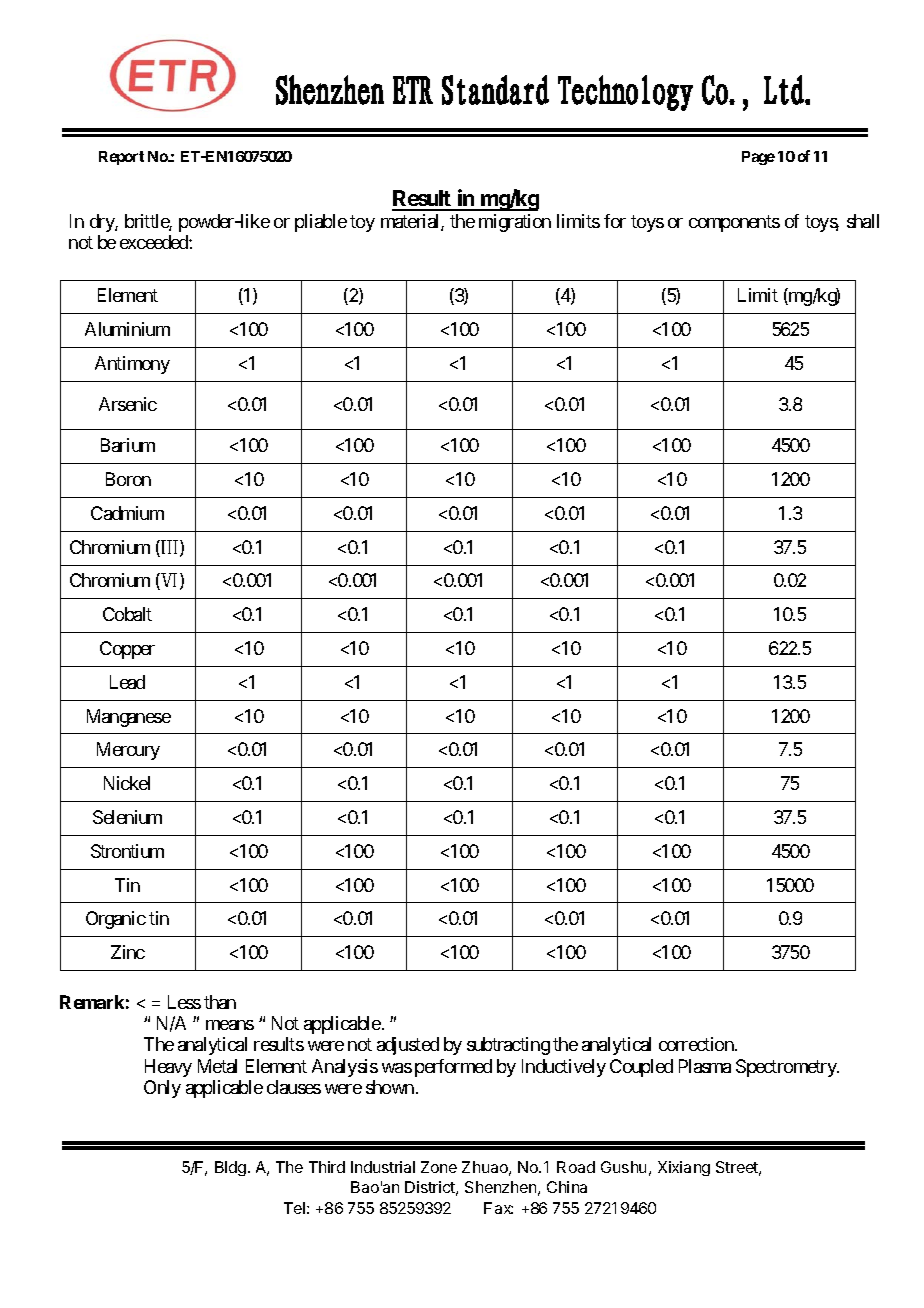 This page has width=924, height=1308. Describe the element at coordinates (697, 1044) in the page. I see `correction` at that location.
